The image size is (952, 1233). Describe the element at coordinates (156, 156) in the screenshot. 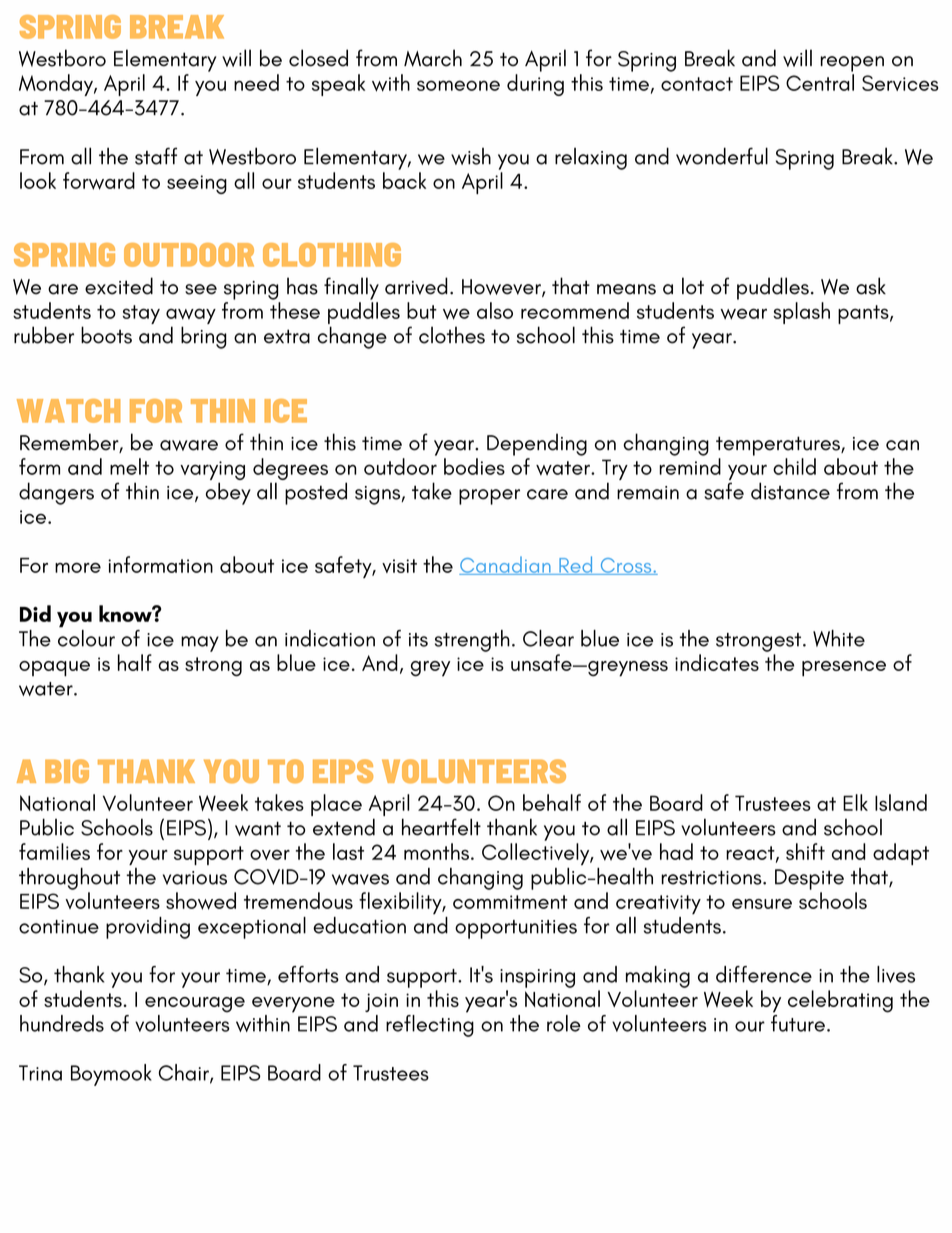

I see `staff` at that location.
